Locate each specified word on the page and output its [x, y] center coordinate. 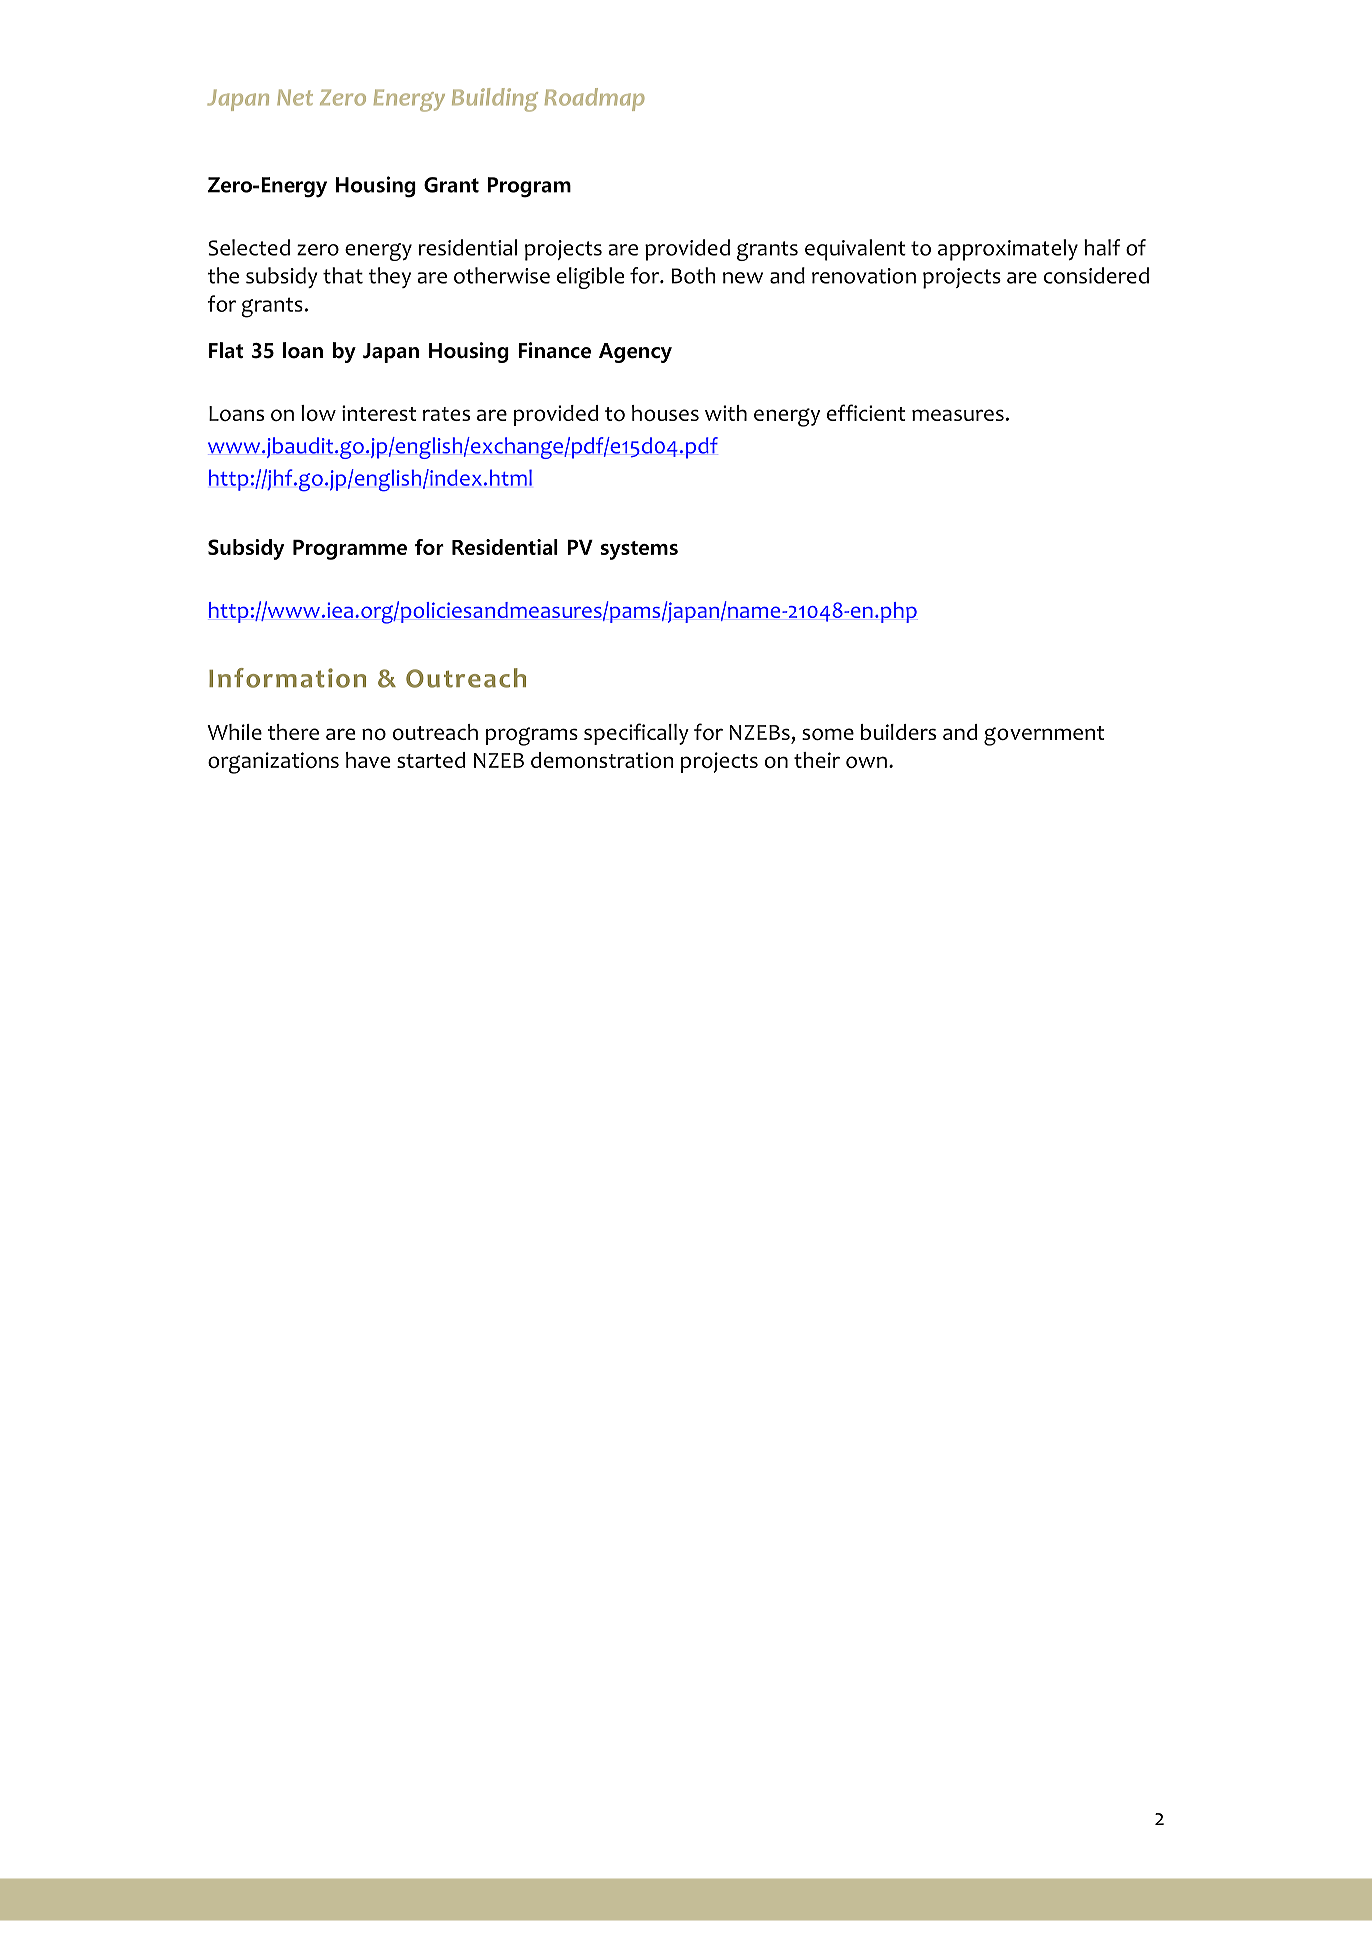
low [318, 413]
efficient [866, 412]
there [293, 732]
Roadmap [595, 99]
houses [665, 413]
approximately [1008, 250]
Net [295, 97]
